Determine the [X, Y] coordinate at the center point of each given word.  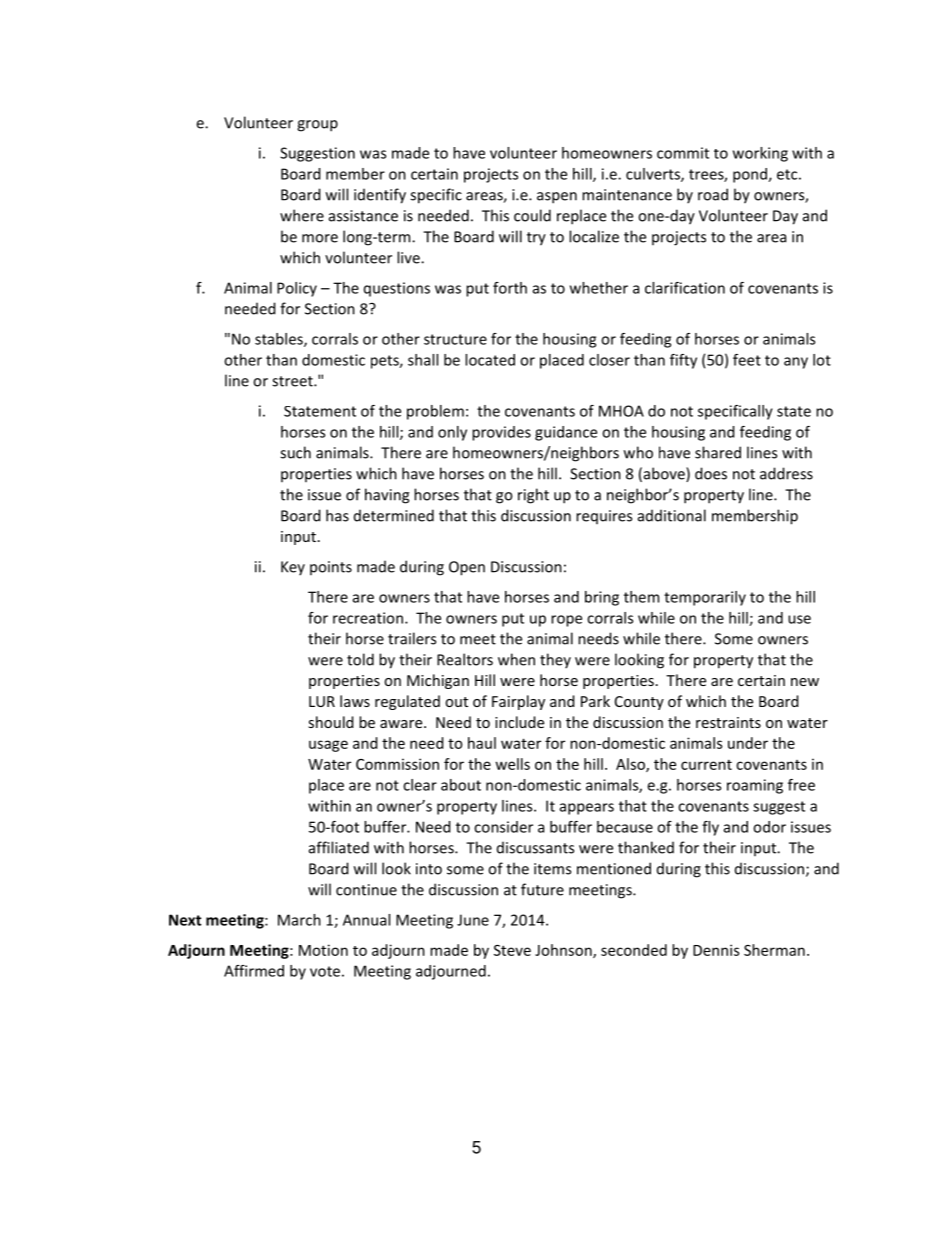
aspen [557, 198]
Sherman [774, 950]
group [317, 126]
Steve [512, 950]
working [760, 154]
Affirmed [254, 971]
